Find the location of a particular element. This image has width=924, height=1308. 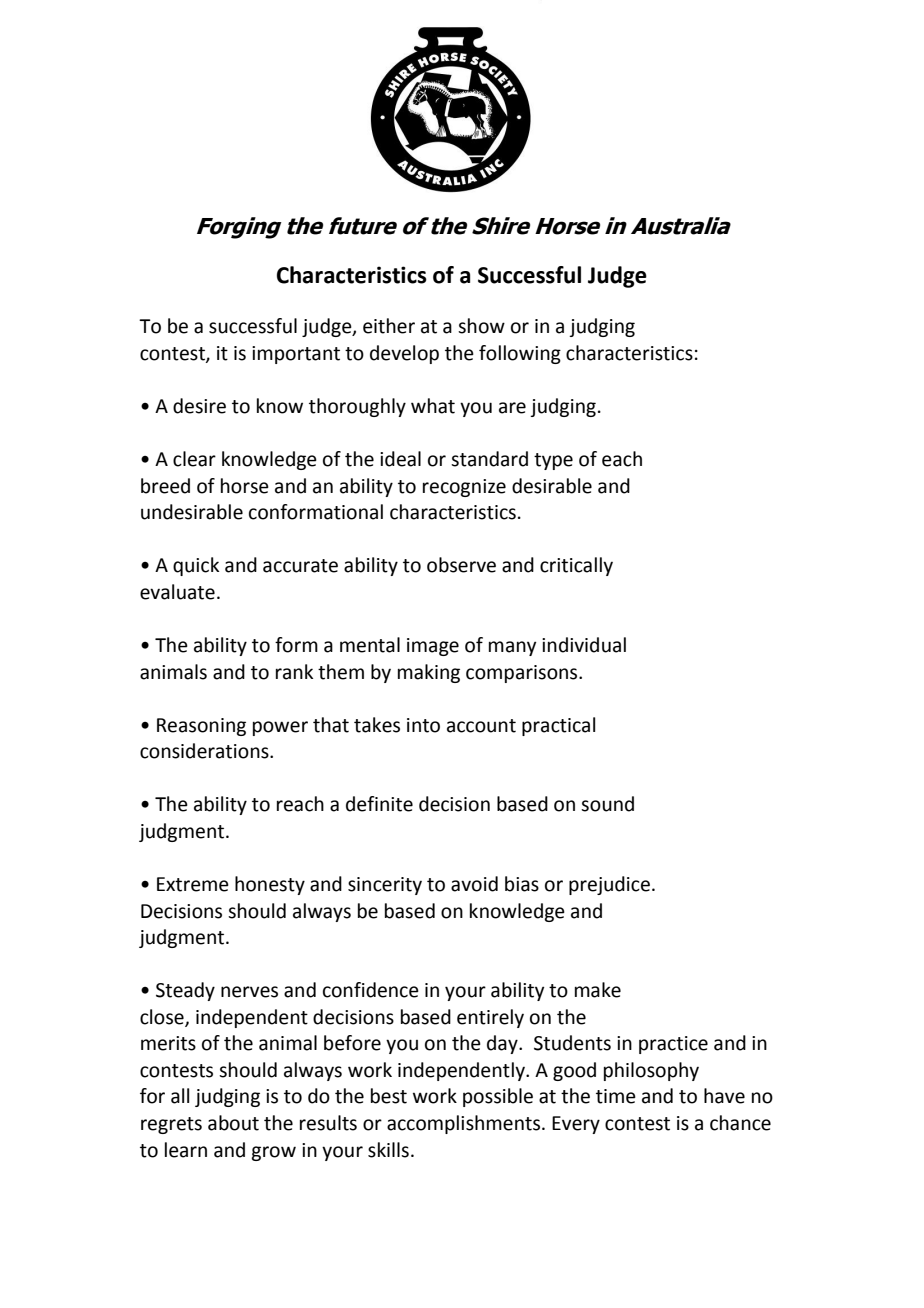

critically is located at coordinates (576, 566).
